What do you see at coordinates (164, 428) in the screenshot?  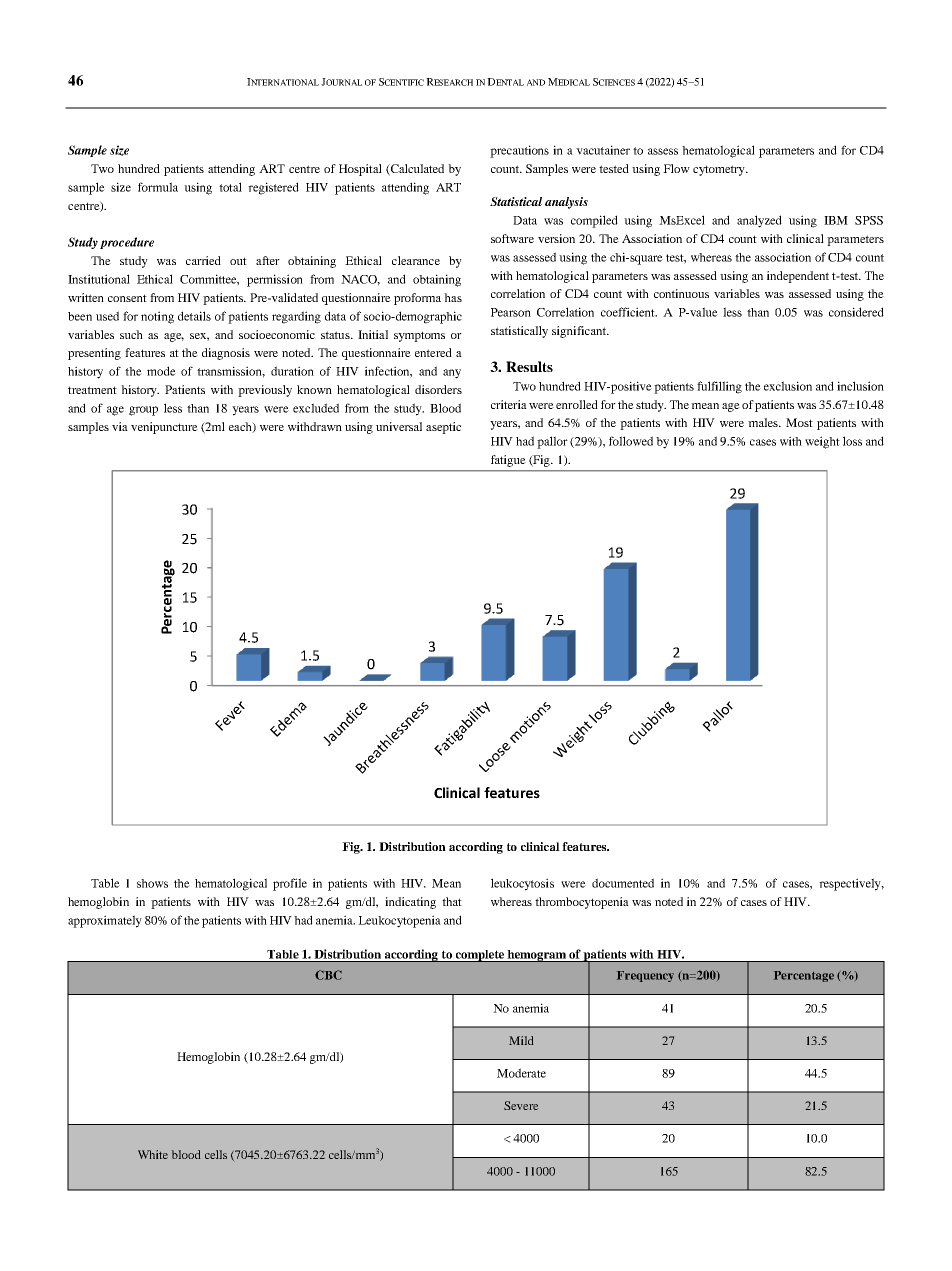 I see `venipuncture` at bounding box center [164, 428].
